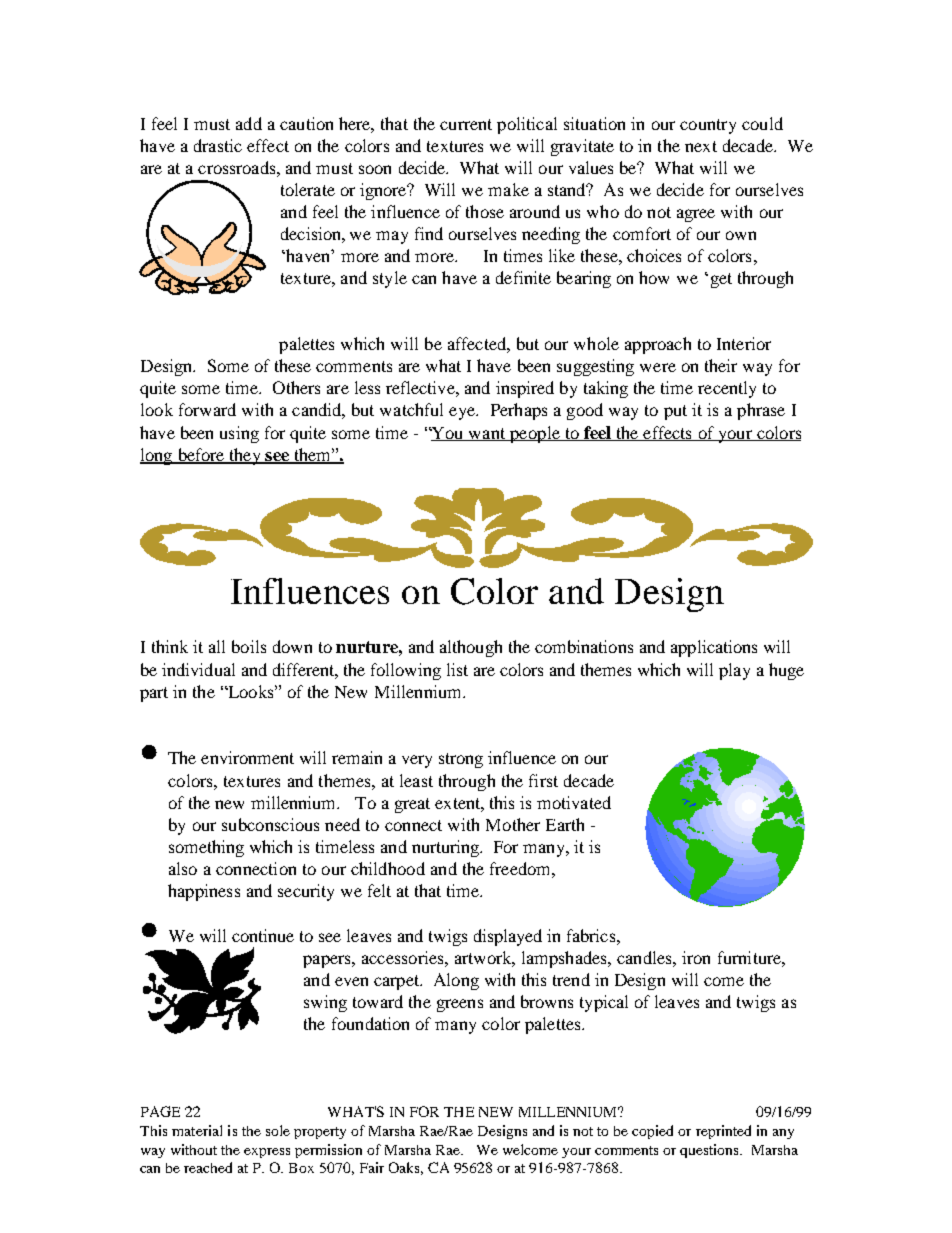  I want to click on recently, so click(727, 389).
